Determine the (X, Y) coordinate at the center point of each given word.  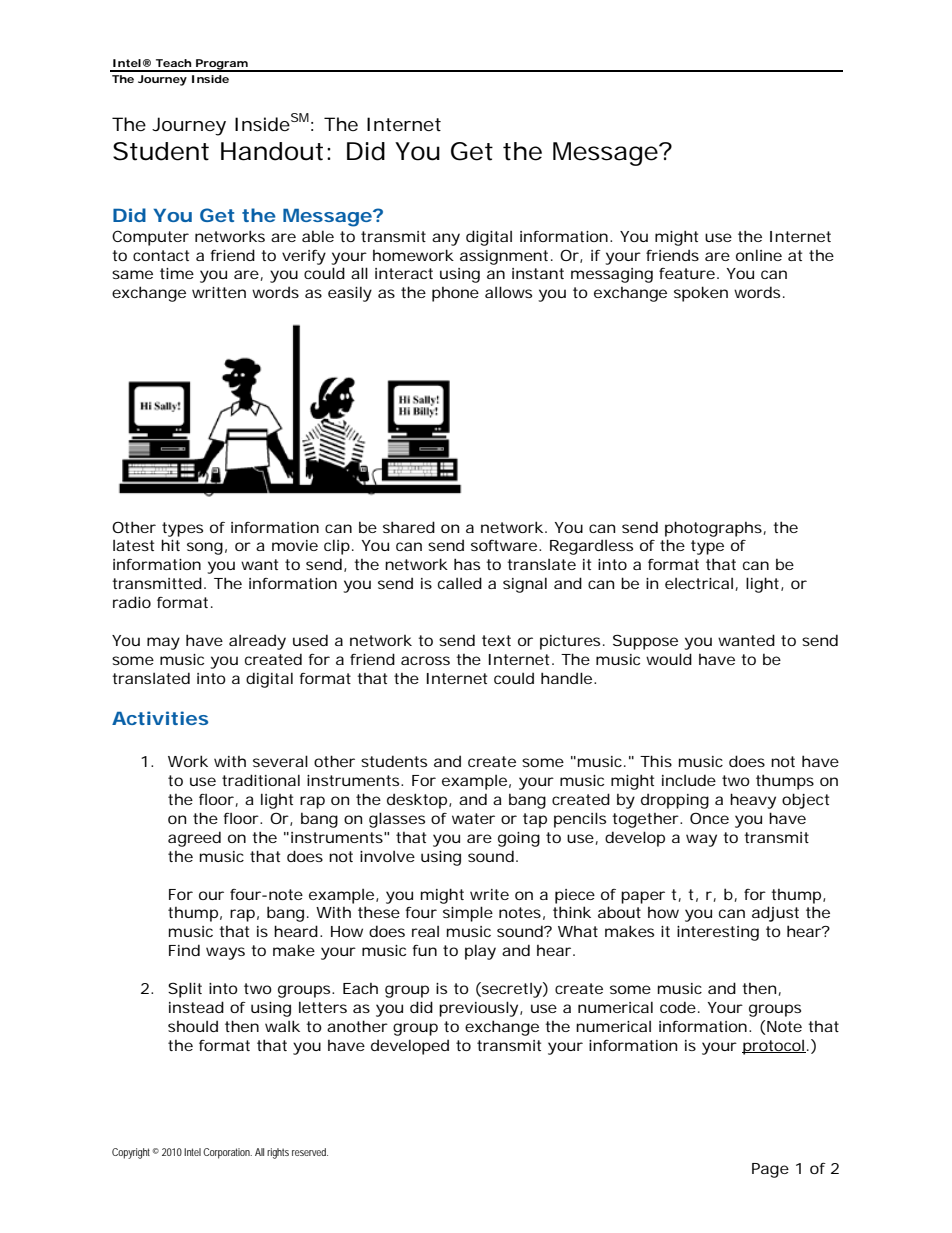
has (467, 564)
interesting (718, 933)
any (446, 239)
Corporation (227, 1153)
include (689, 780)
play (480, 952)
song (205, 548)
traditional (261, 780)
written (219, 292)
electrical (699, 583)
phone (455, 294)
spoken (701, 294)
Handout (272, 151)
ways (225, 953)
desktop (417, 801)
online (759, 255)
